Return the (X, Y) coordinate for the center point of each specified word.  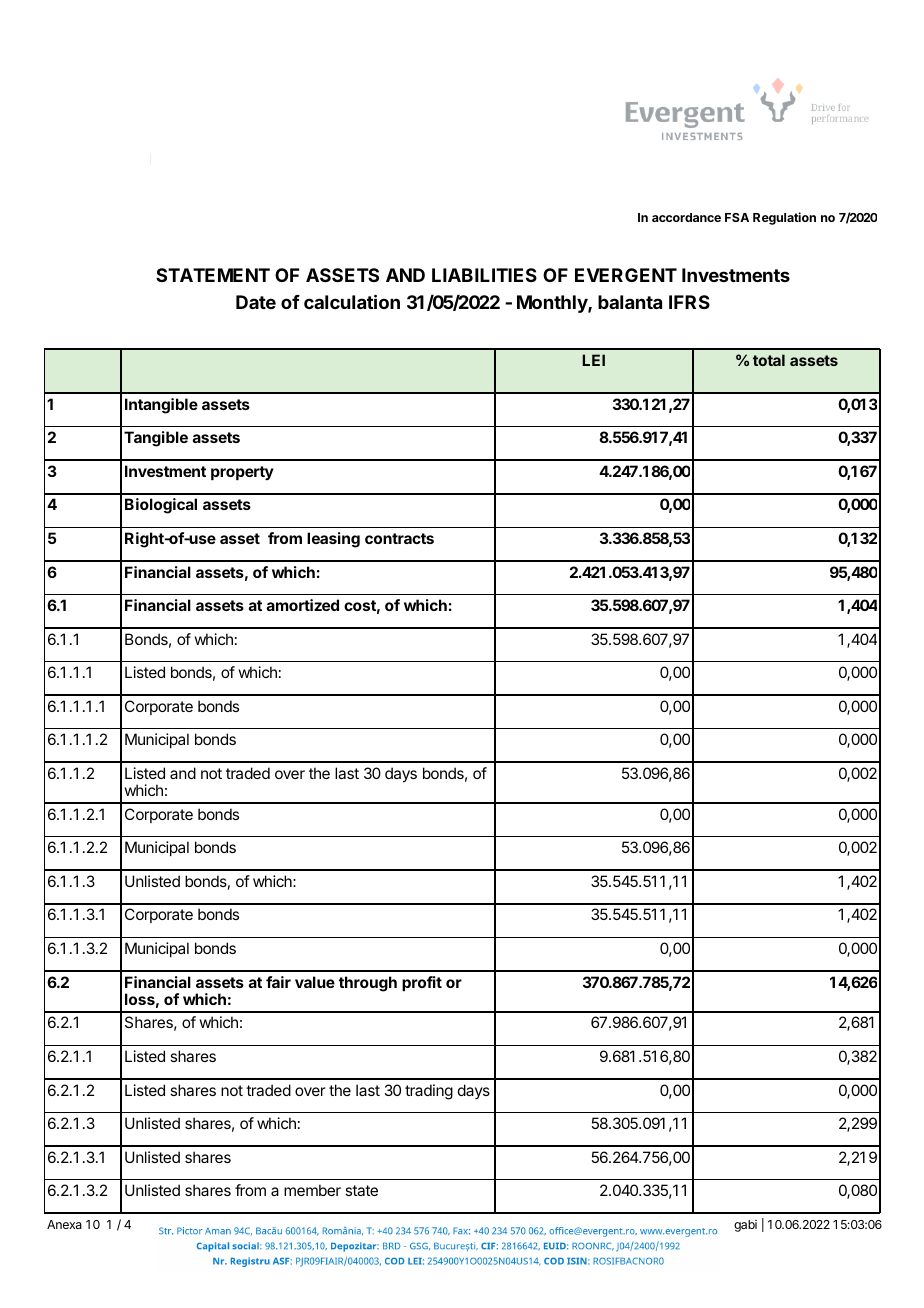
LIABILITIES (484, 275)
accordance (686, 217)
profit (422, 983)
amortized (303, 605)
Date (256, 302)
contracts (399, 538)
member (312, 1190)
